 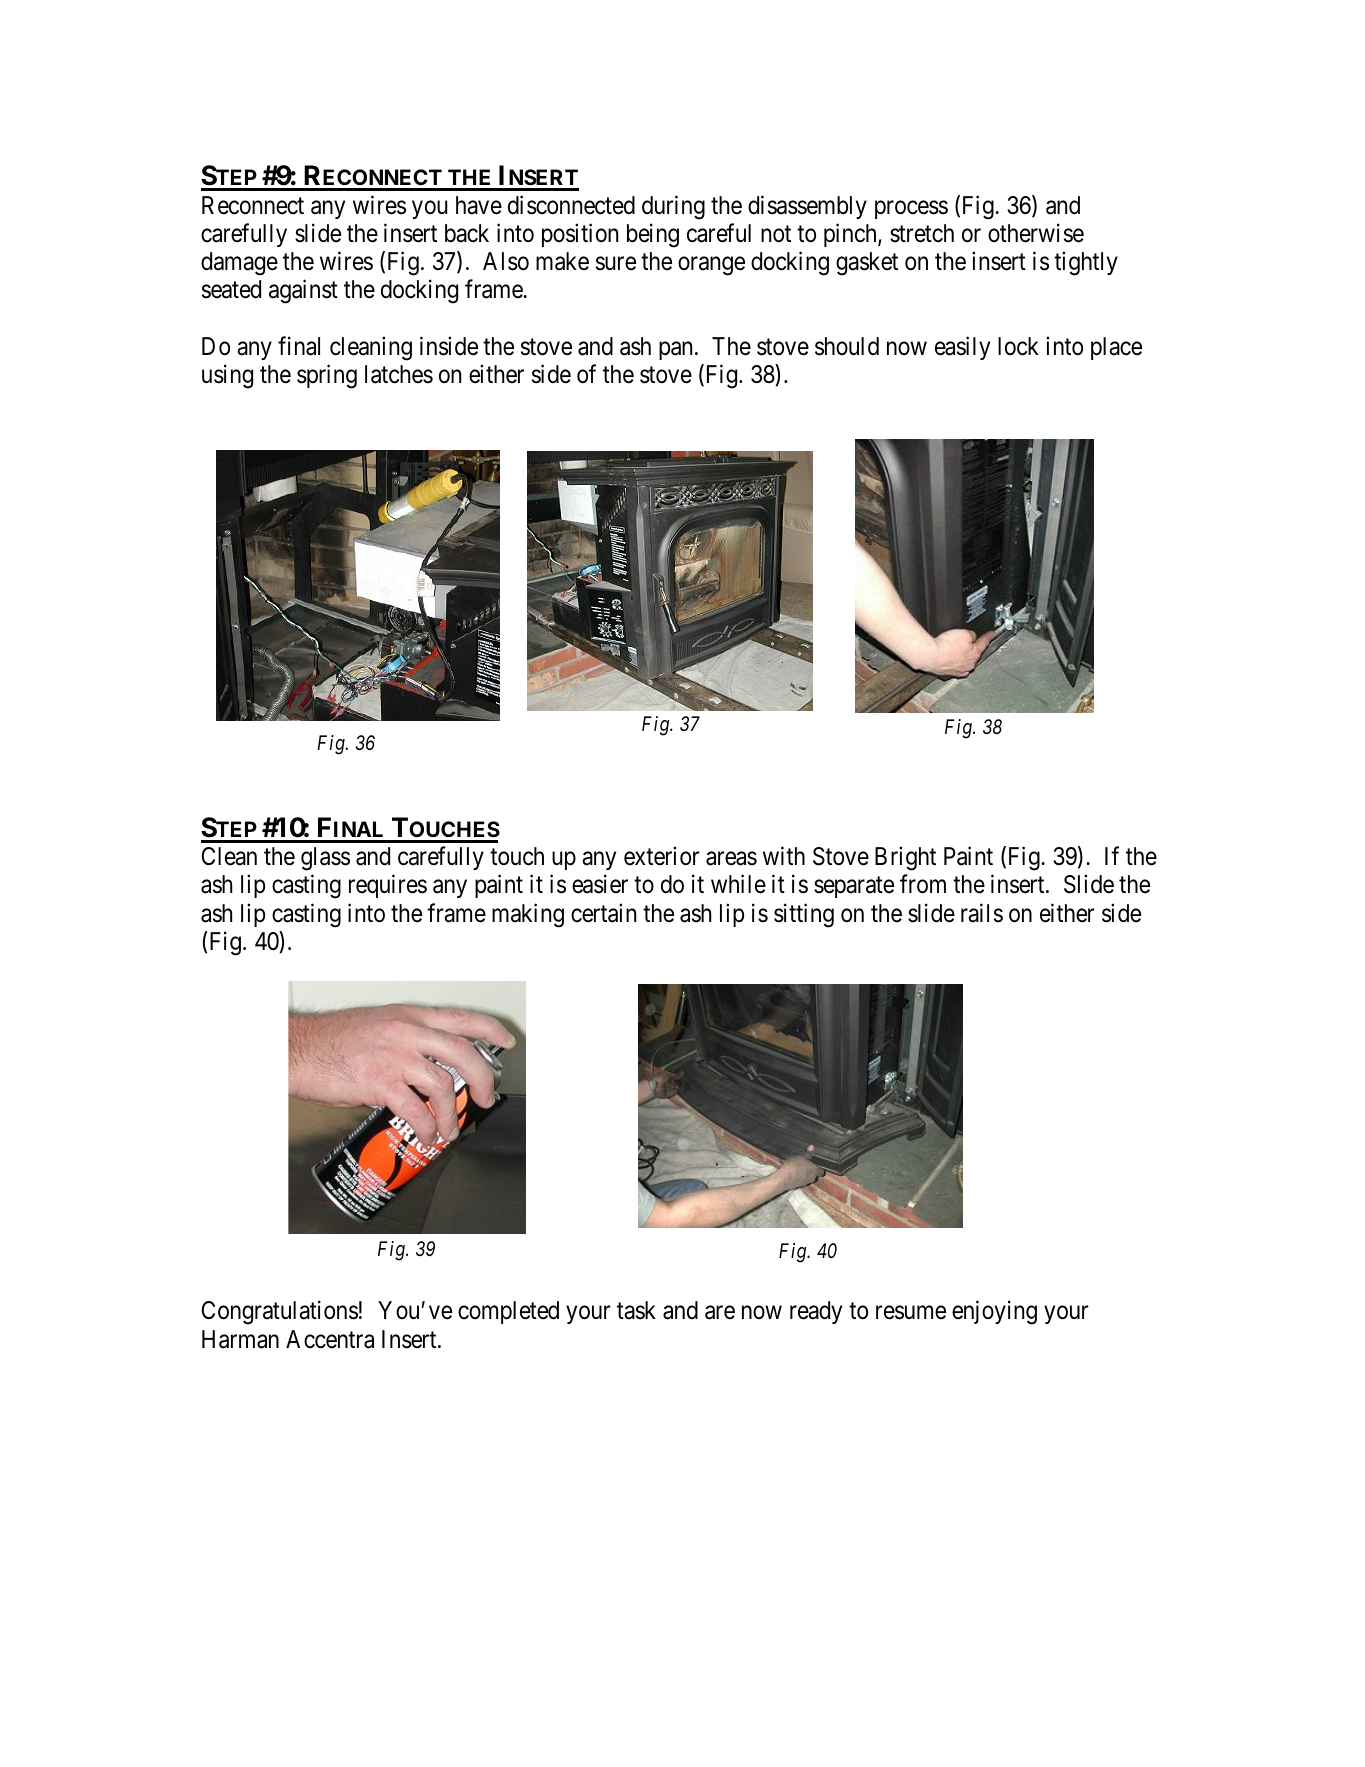 I want to click on pan, so click(x=675, y=350).
